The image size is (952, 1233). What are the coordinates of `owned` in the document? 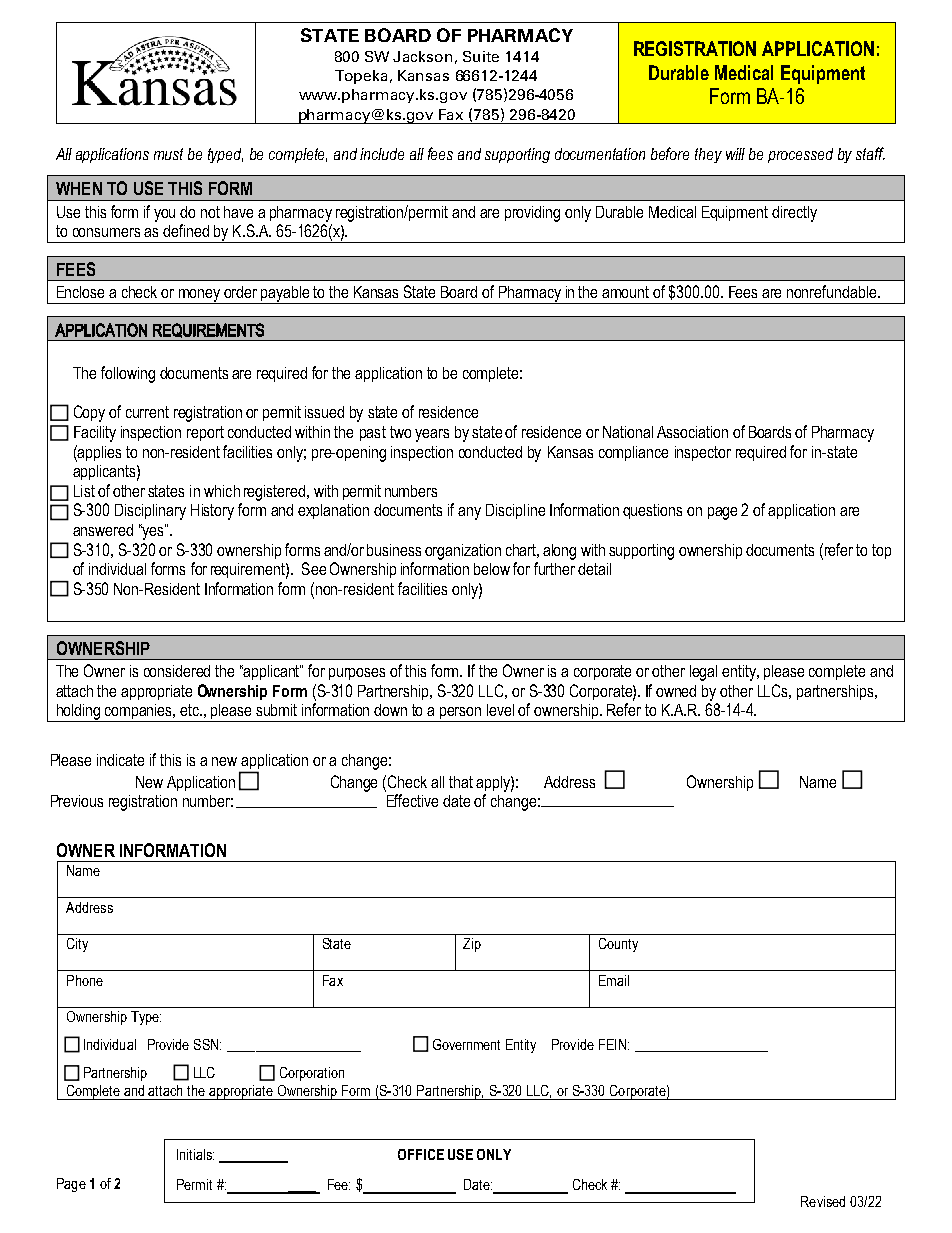 It's located at (676, 691).
